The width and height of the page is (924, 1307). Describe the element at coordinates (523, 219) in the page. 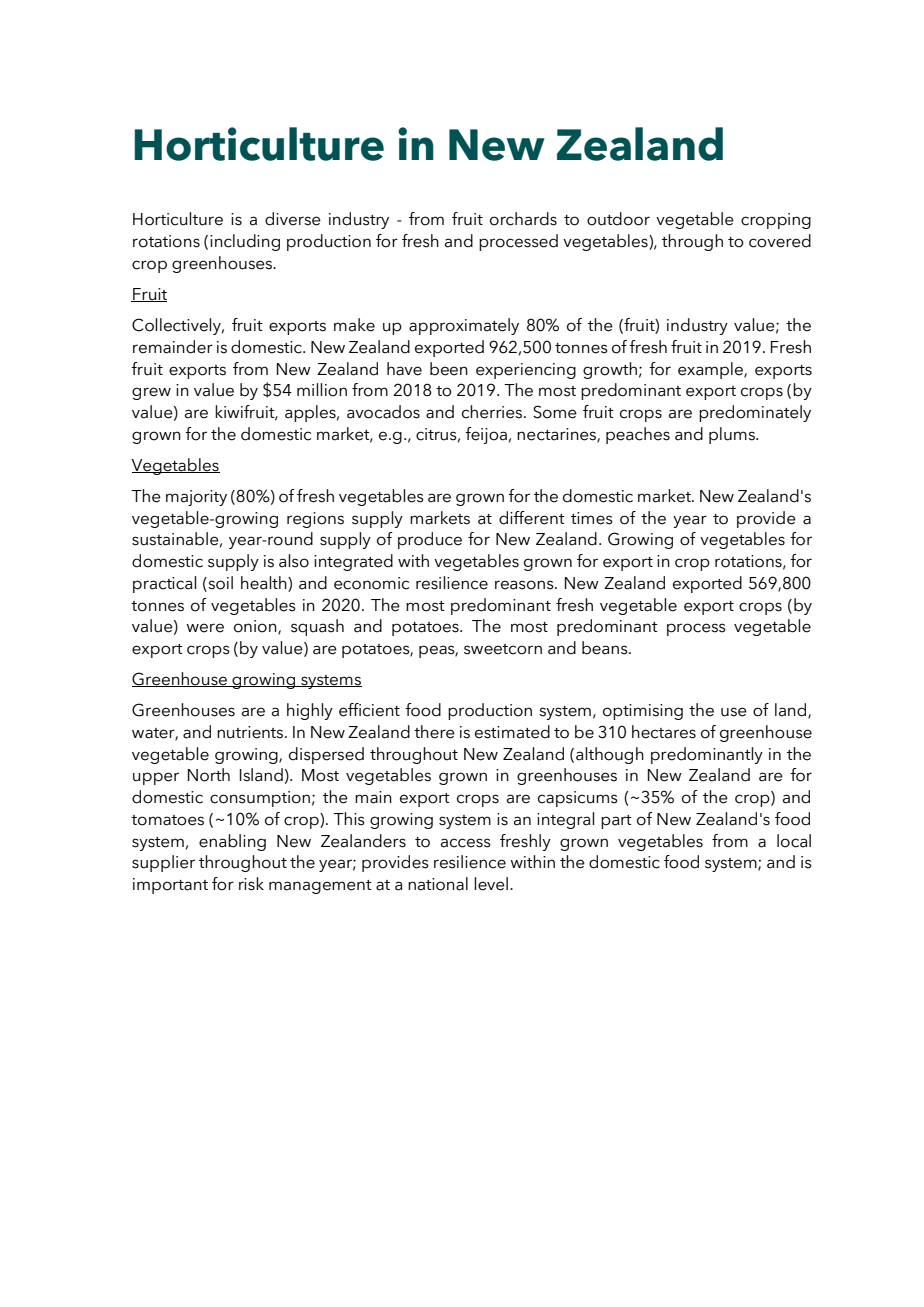

I see `orchards` at that location.
